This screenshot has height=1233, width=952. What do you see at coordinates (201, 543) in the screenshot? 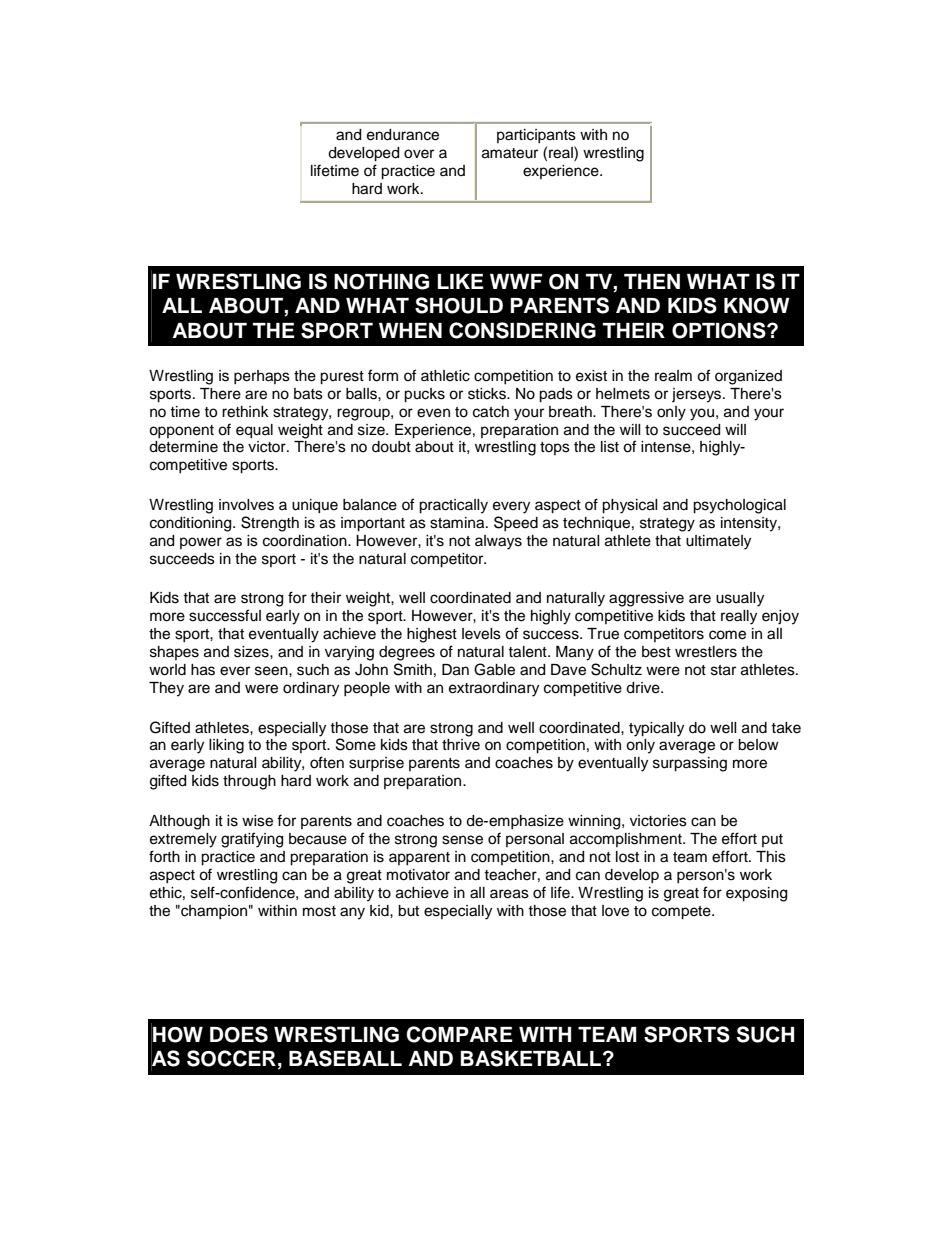
I see `power` at bounding box center [201, 543].
